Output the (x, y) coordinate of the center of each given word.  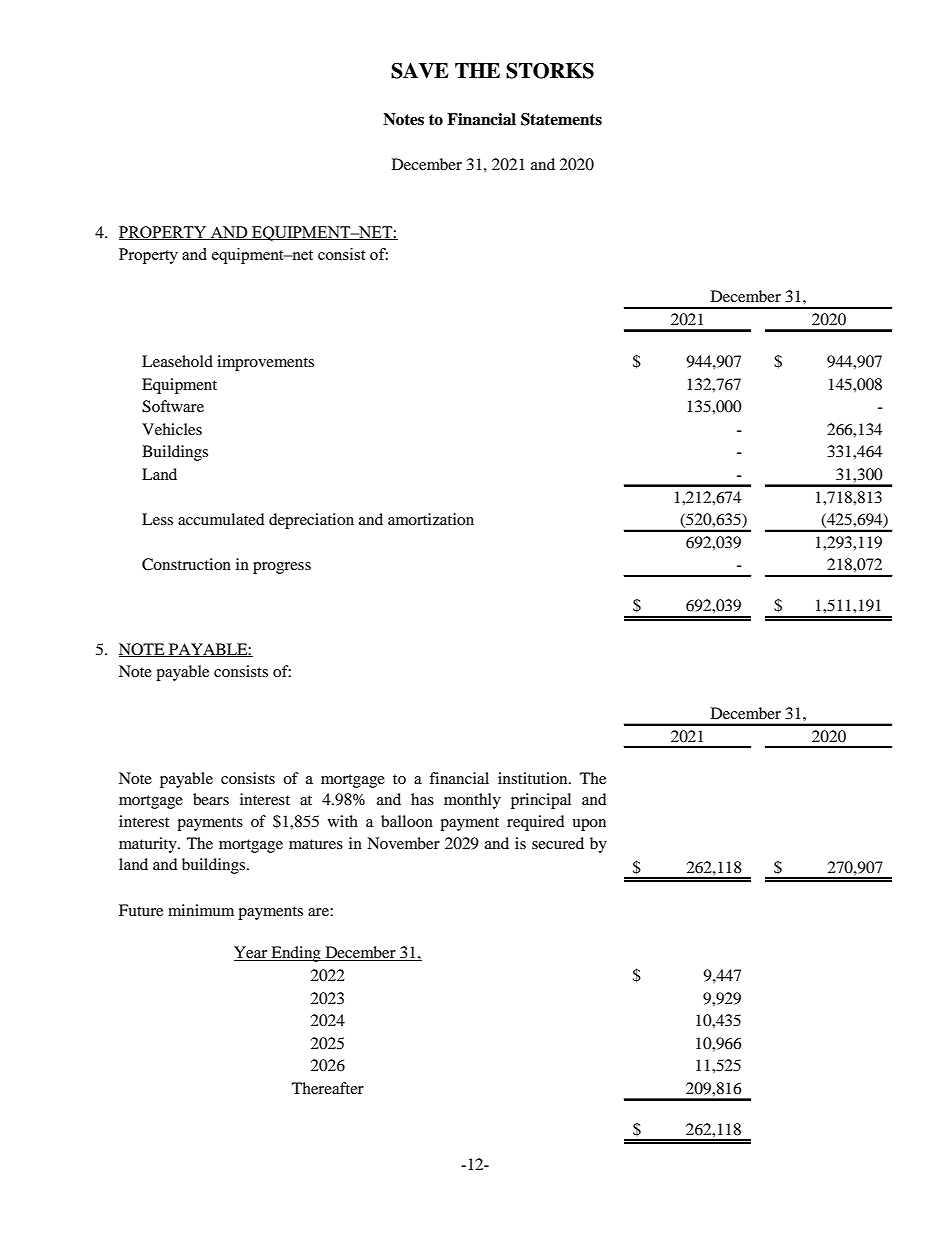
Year (252, 953)
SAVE (420, 71)
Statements (561, 119)
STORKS (550, 71)
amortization (431, 519)
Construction (186, 564)
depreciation (311, 521)
